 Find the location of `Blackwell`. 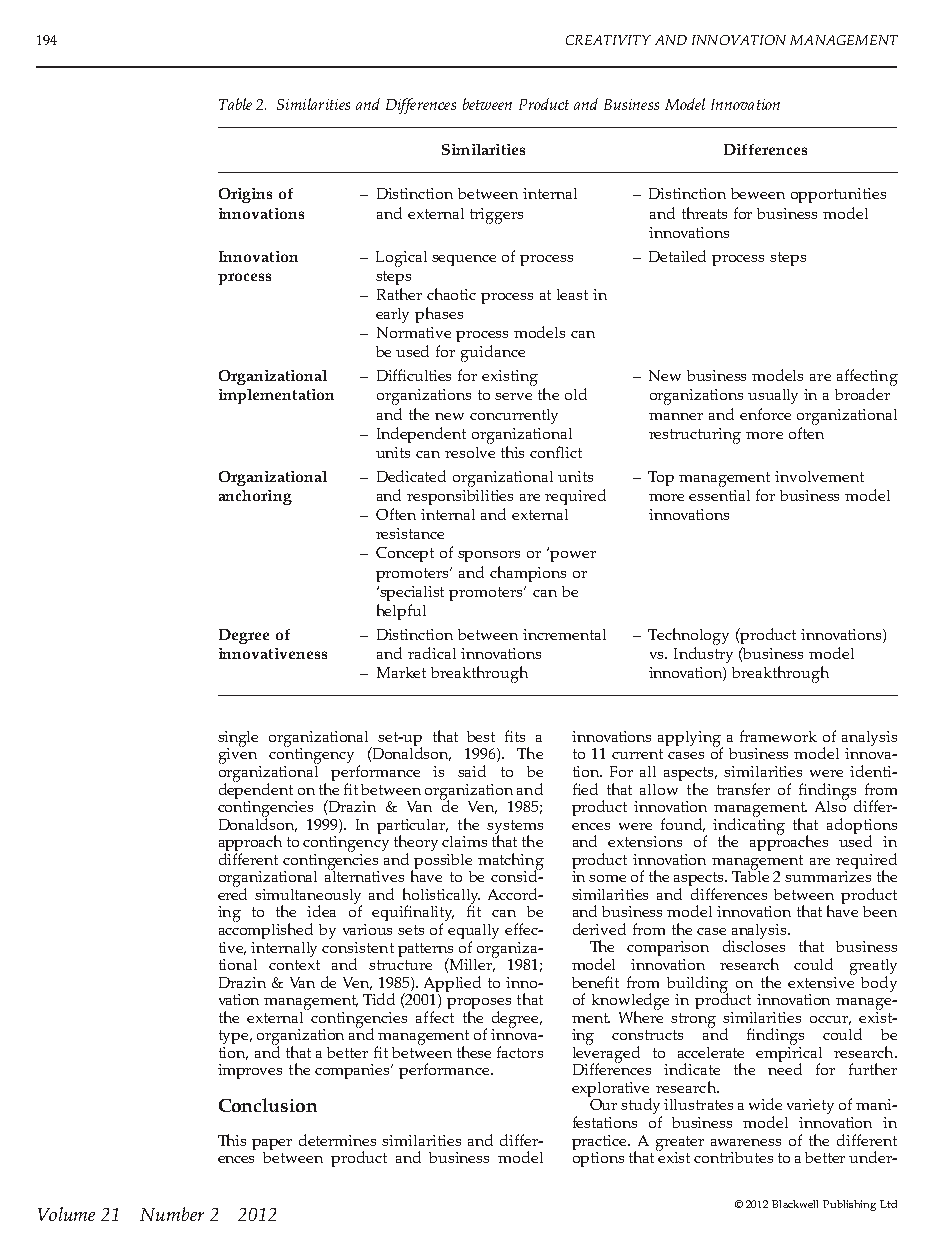

Blackwell is located at coordinates (795, 1204).
